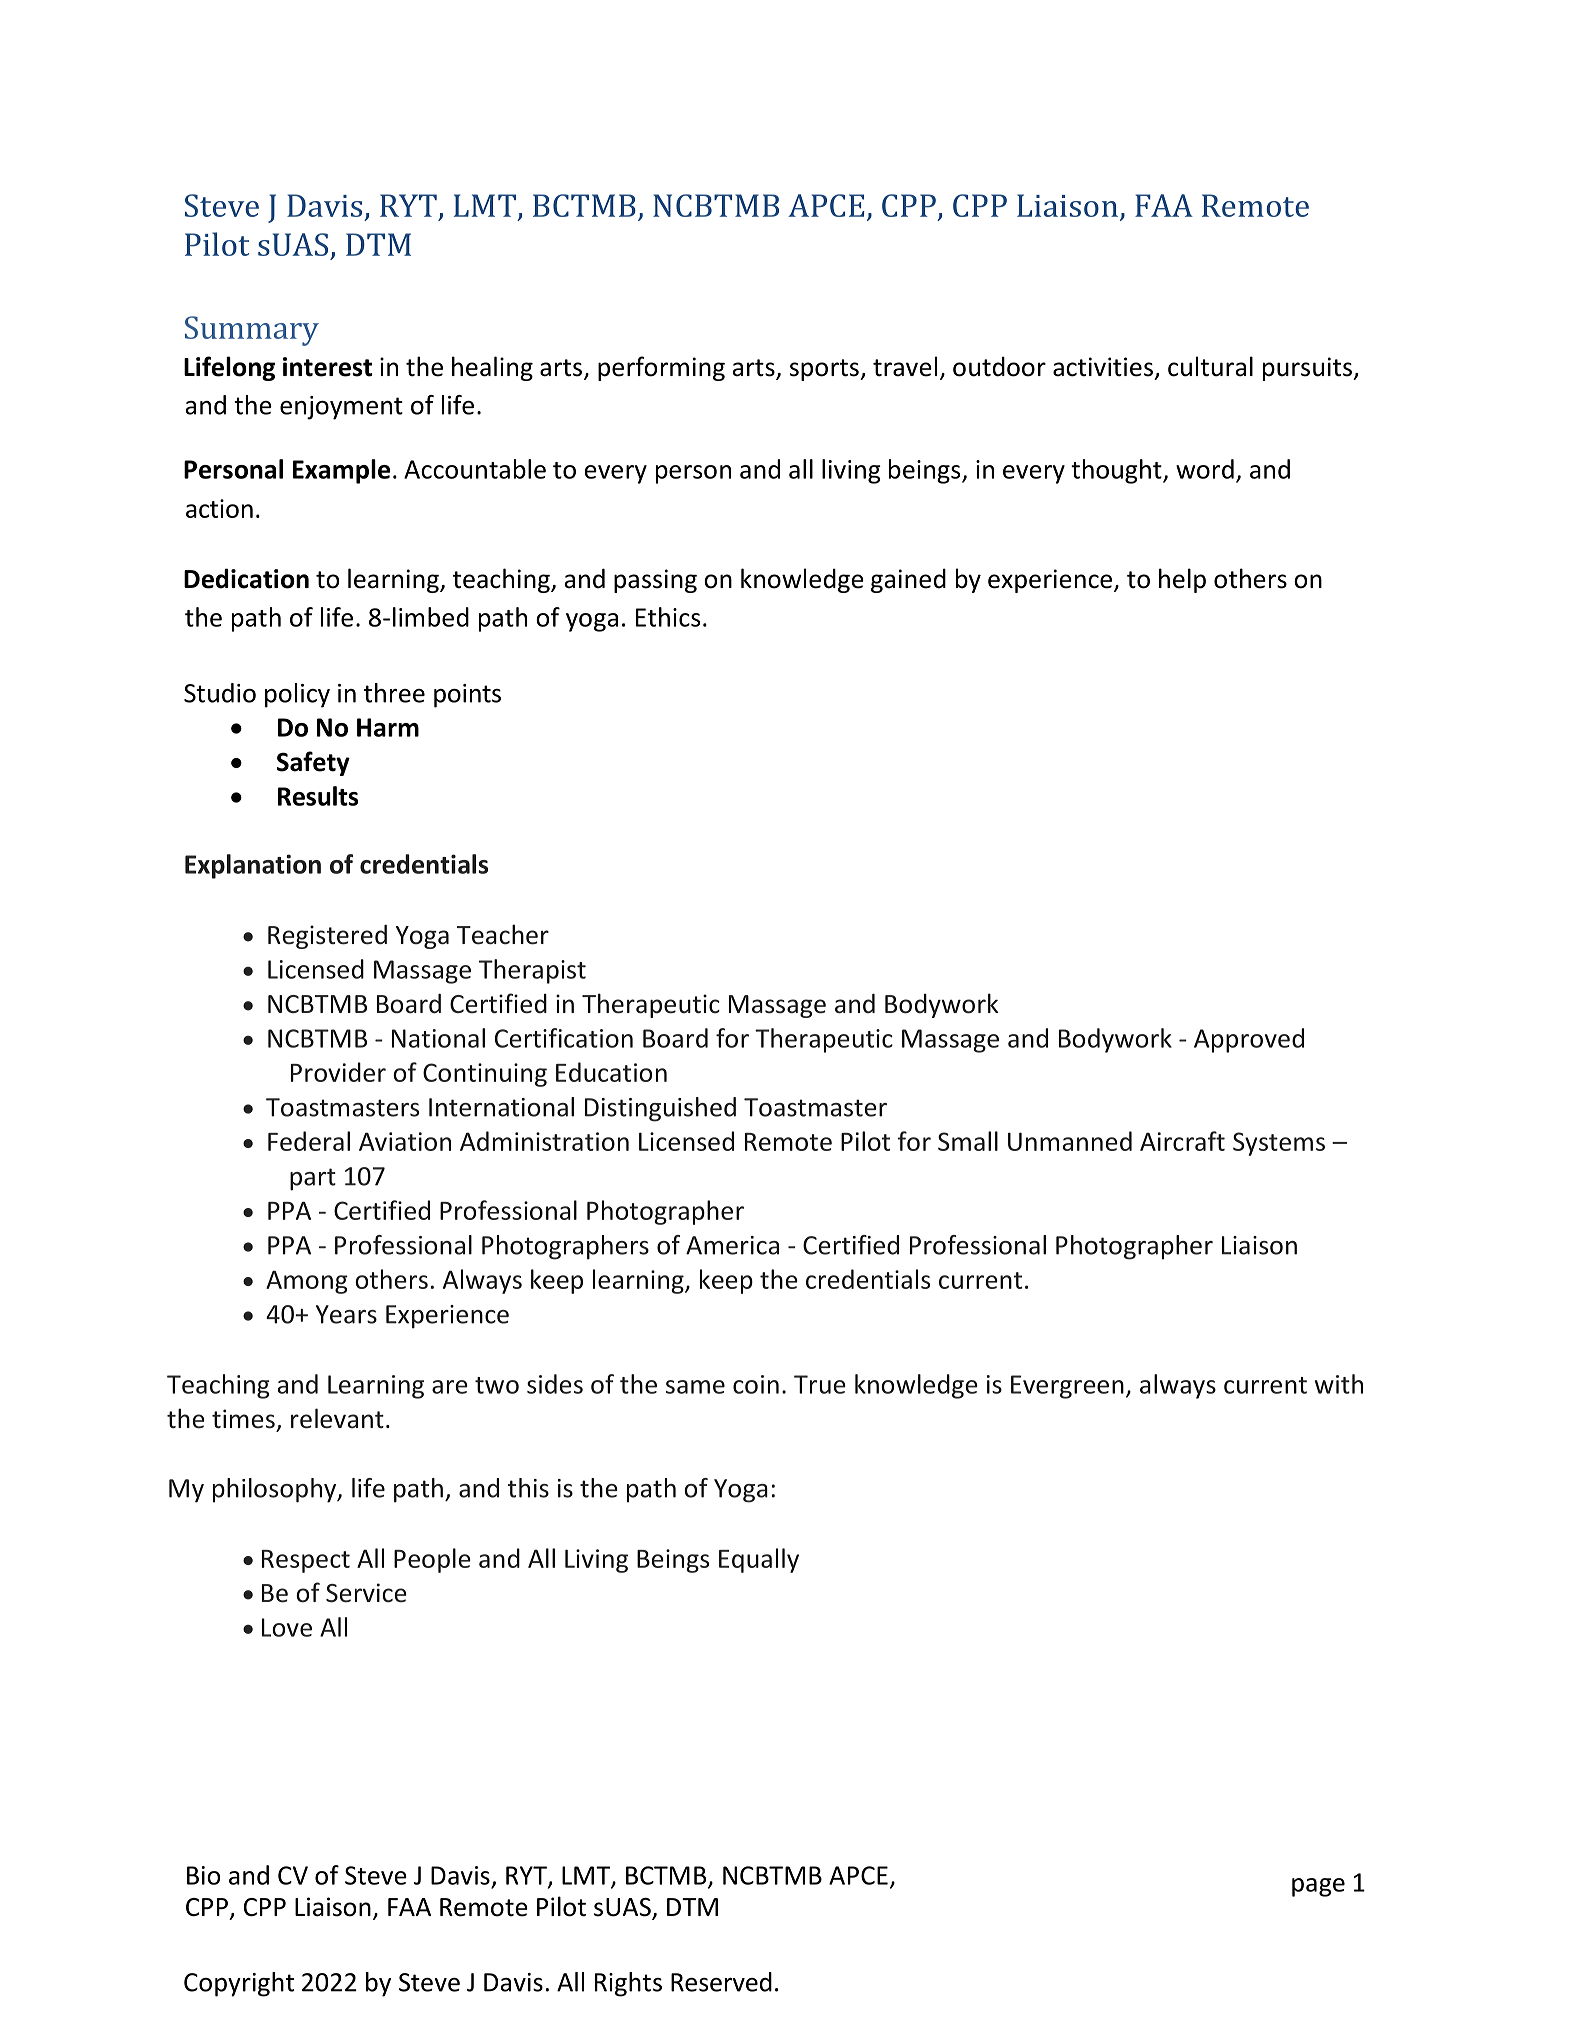 Image resolution: width=1572 pixels, height=2034 pixels. What do you see at coordinates (341, 408) in the page?
I see `enjoyment` at bounding box center [341, 408].
